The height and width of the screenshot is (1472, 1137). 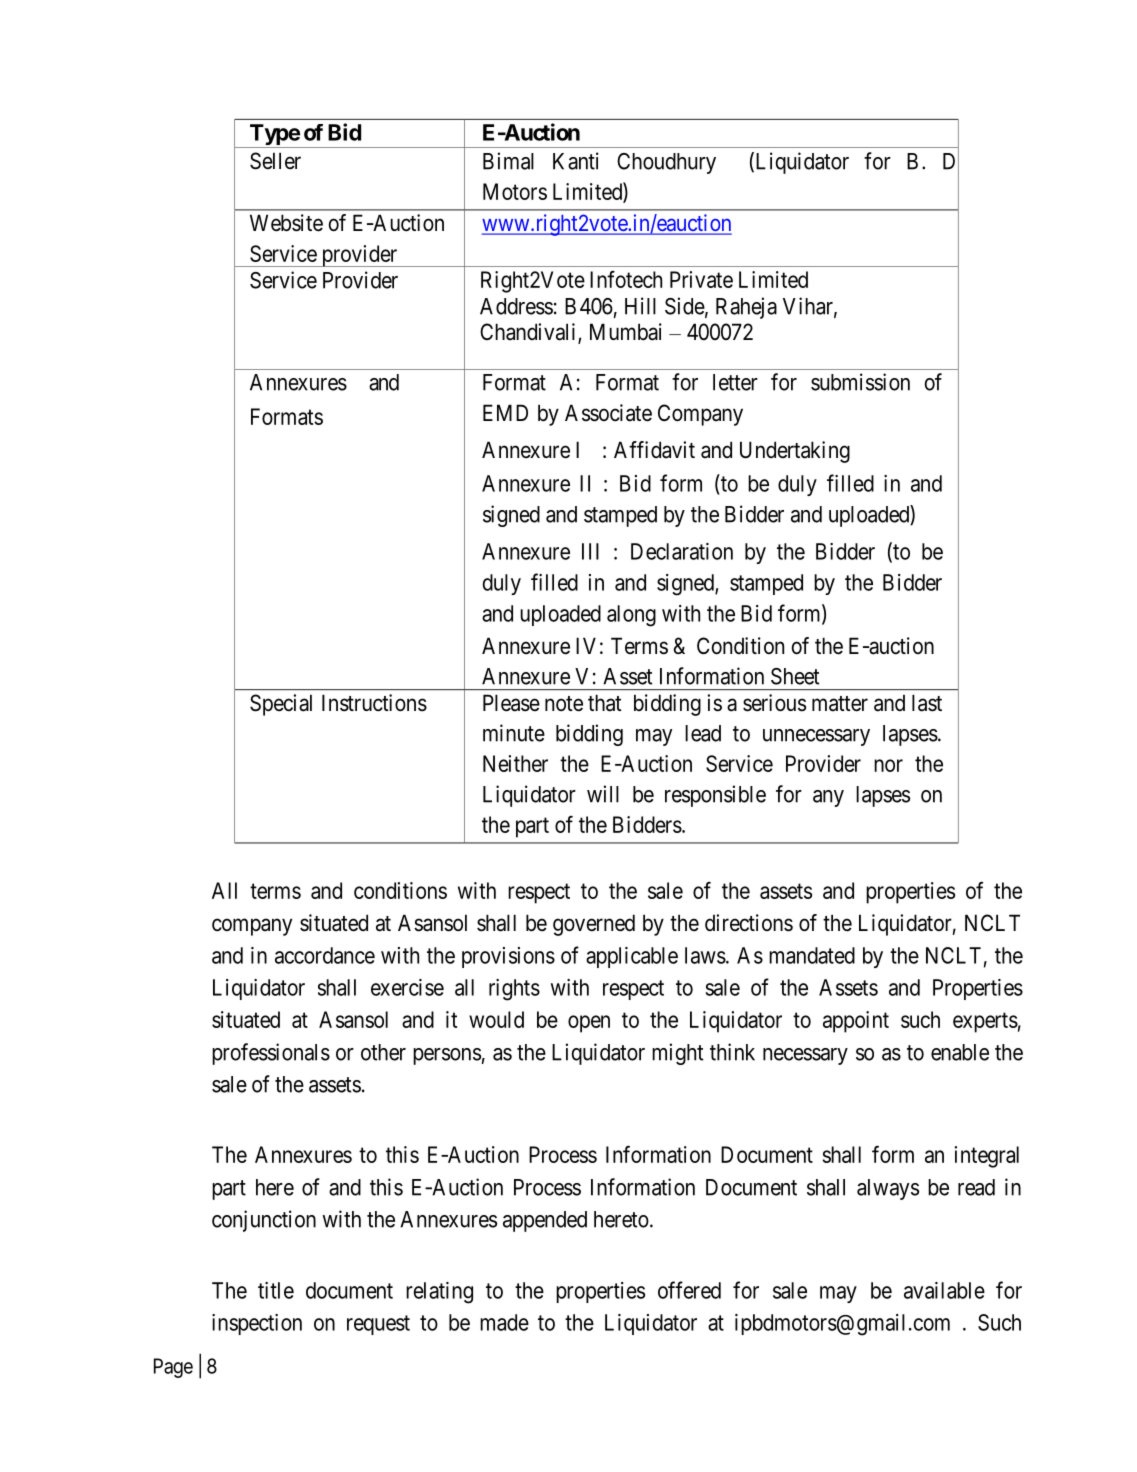 I want to click on nor, so click(x=888, y=765).
